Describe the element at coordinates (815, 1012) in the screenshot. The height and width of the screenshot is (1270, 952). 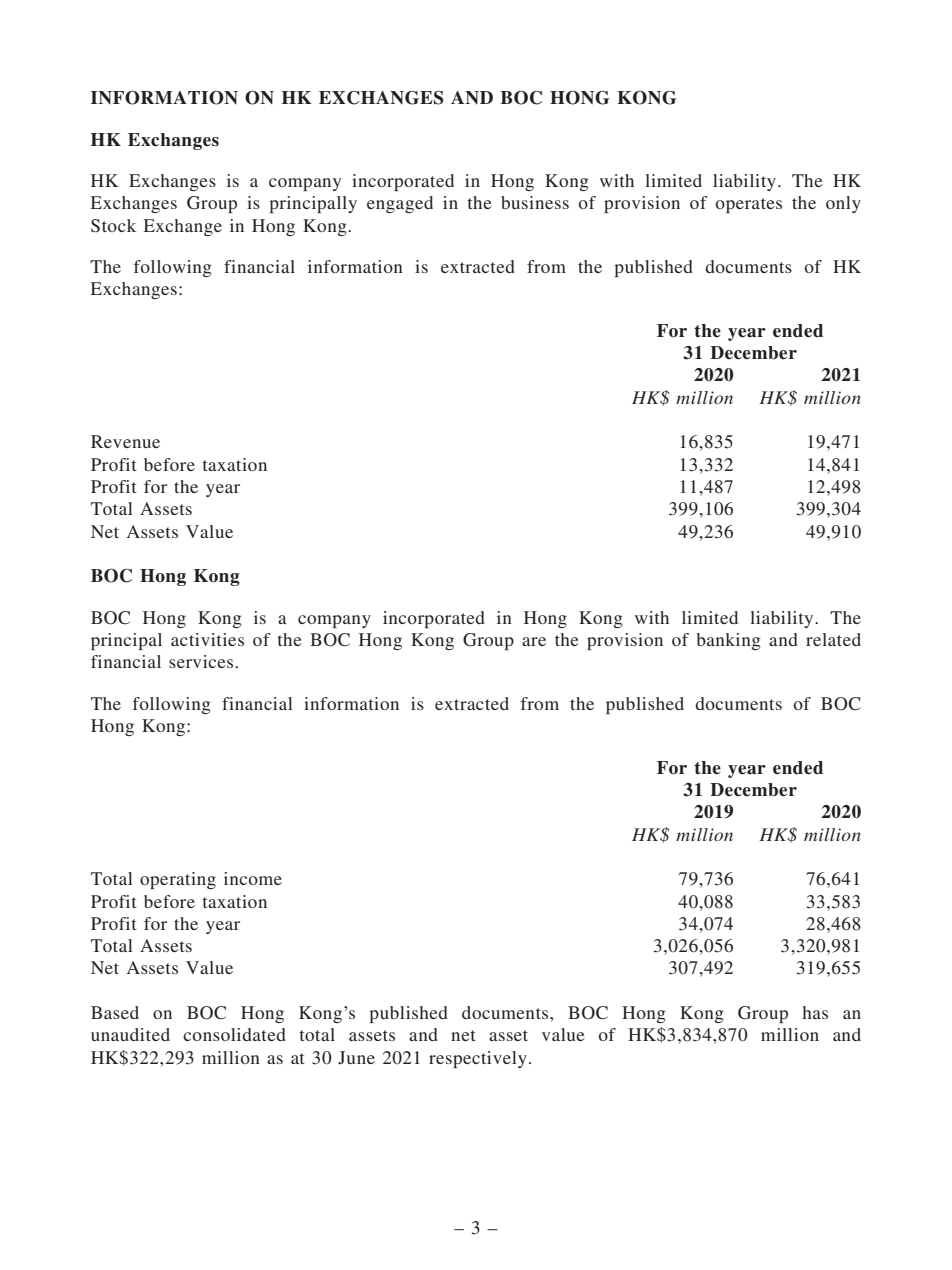
I see `has` at that location.
